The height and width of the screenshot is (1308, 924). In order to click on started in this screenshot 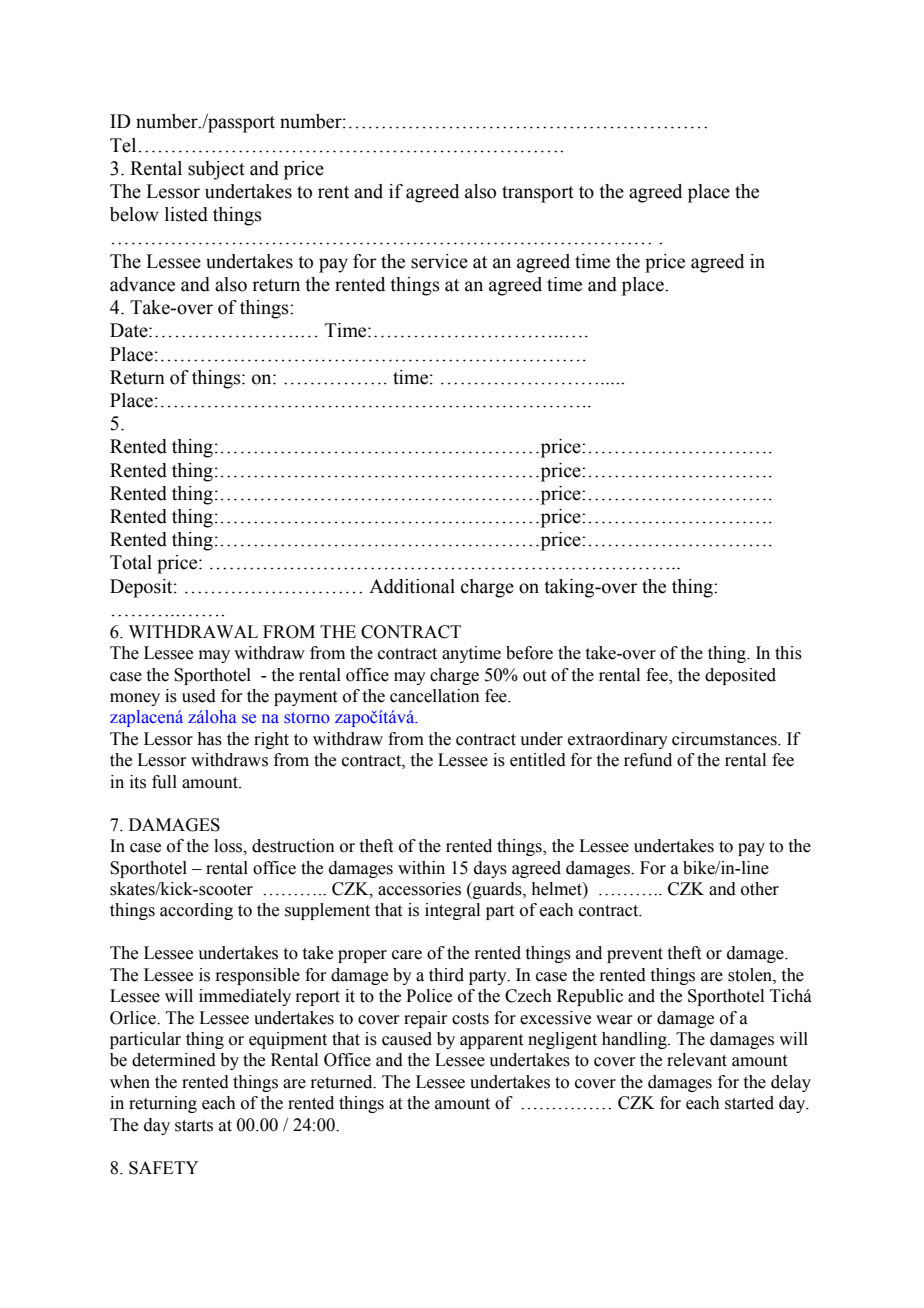, I will do `click(749, 1103)`.
